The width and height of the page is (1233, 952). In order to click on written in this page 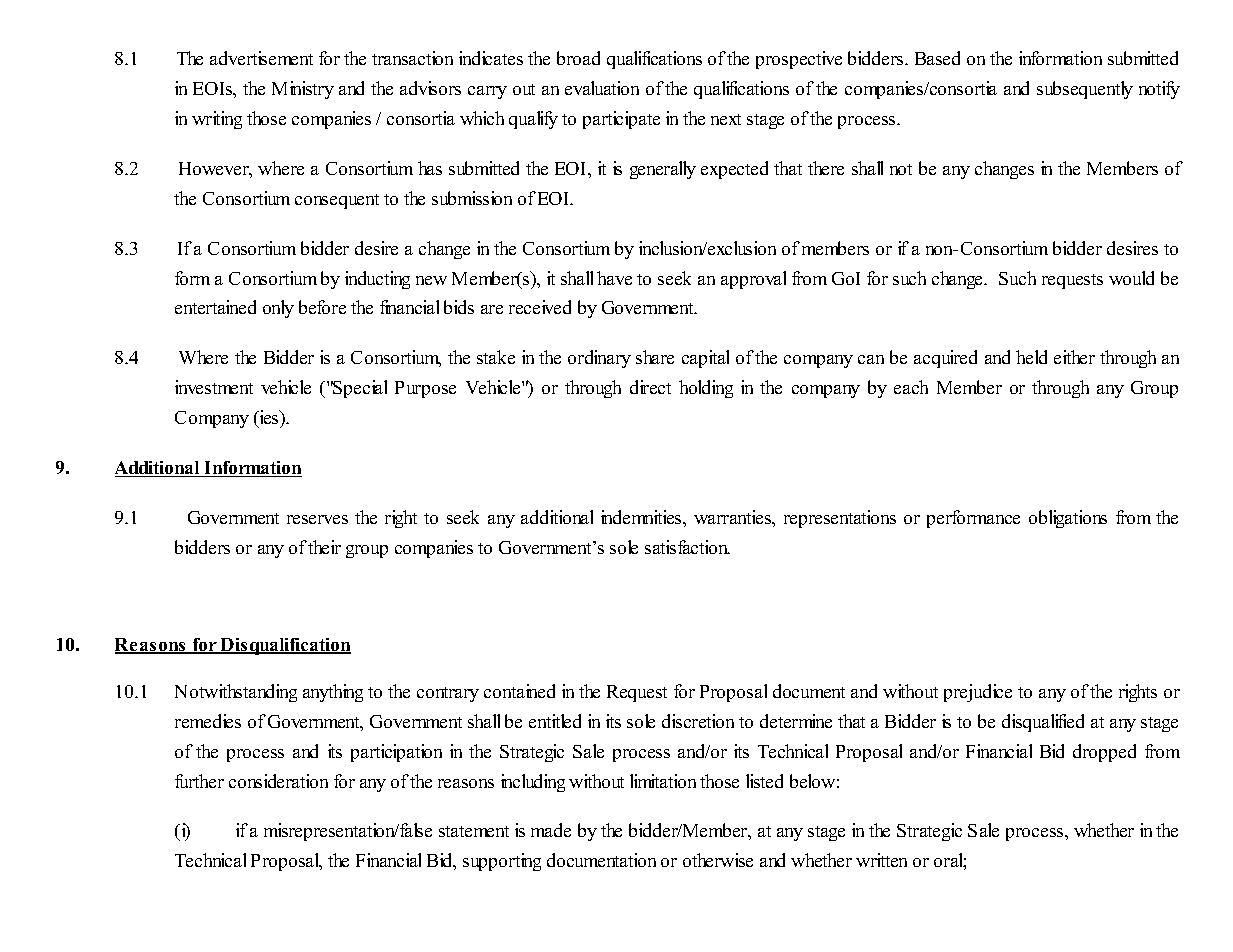, I will do `click(881, 860)`.
